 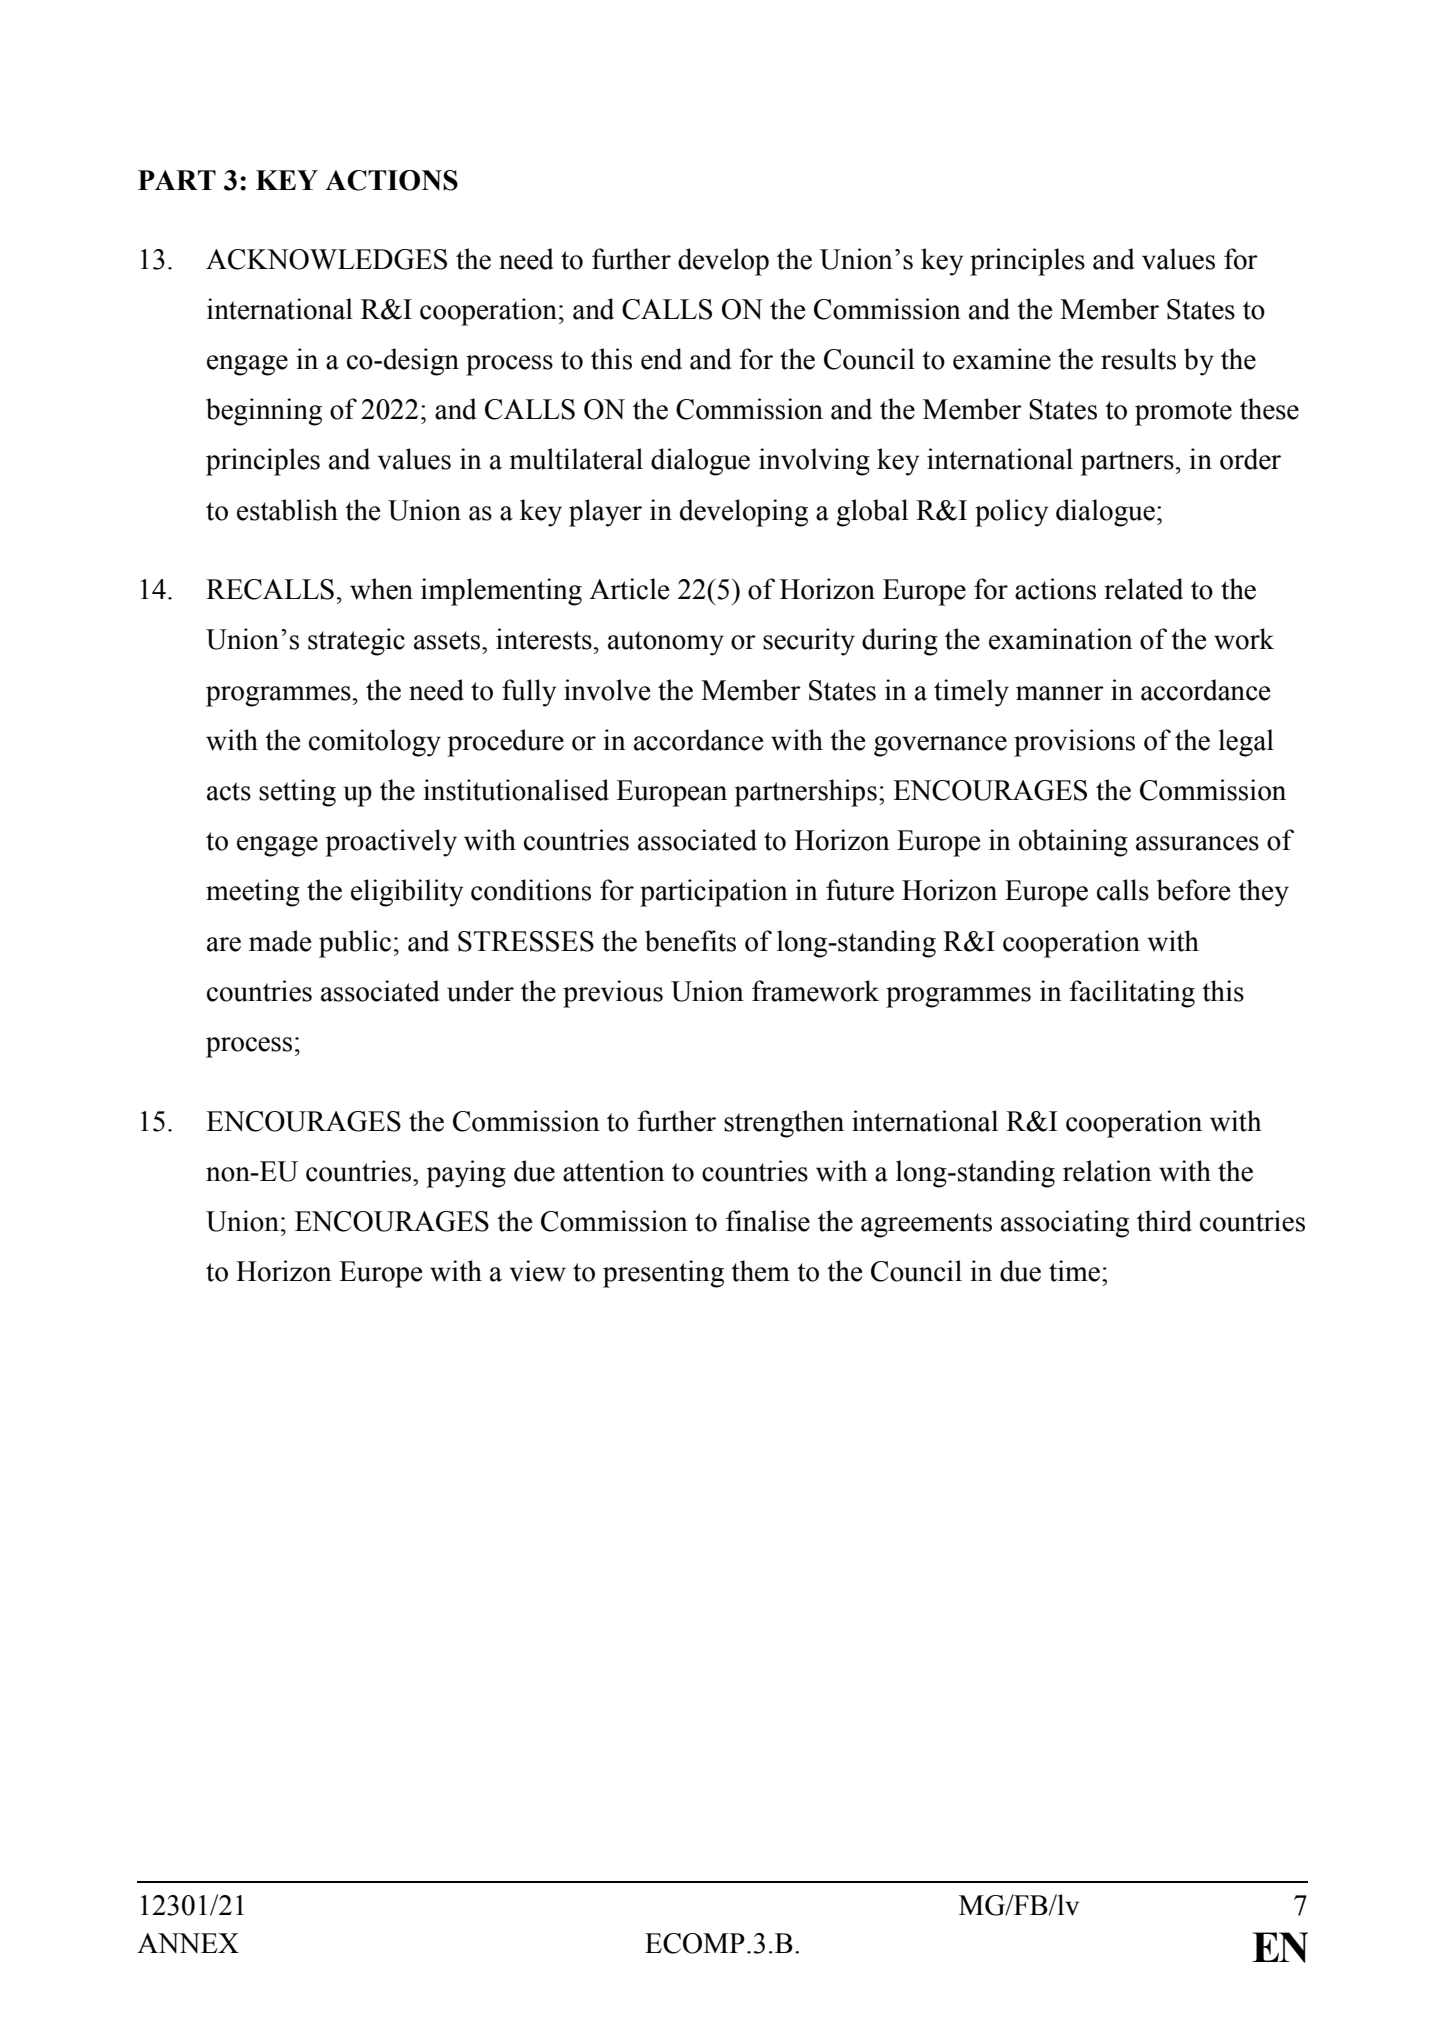 What do you see at coordinates (188, 1943) in the screenshot?
I see `ANNEX` at bounding box center [188, 1943].
